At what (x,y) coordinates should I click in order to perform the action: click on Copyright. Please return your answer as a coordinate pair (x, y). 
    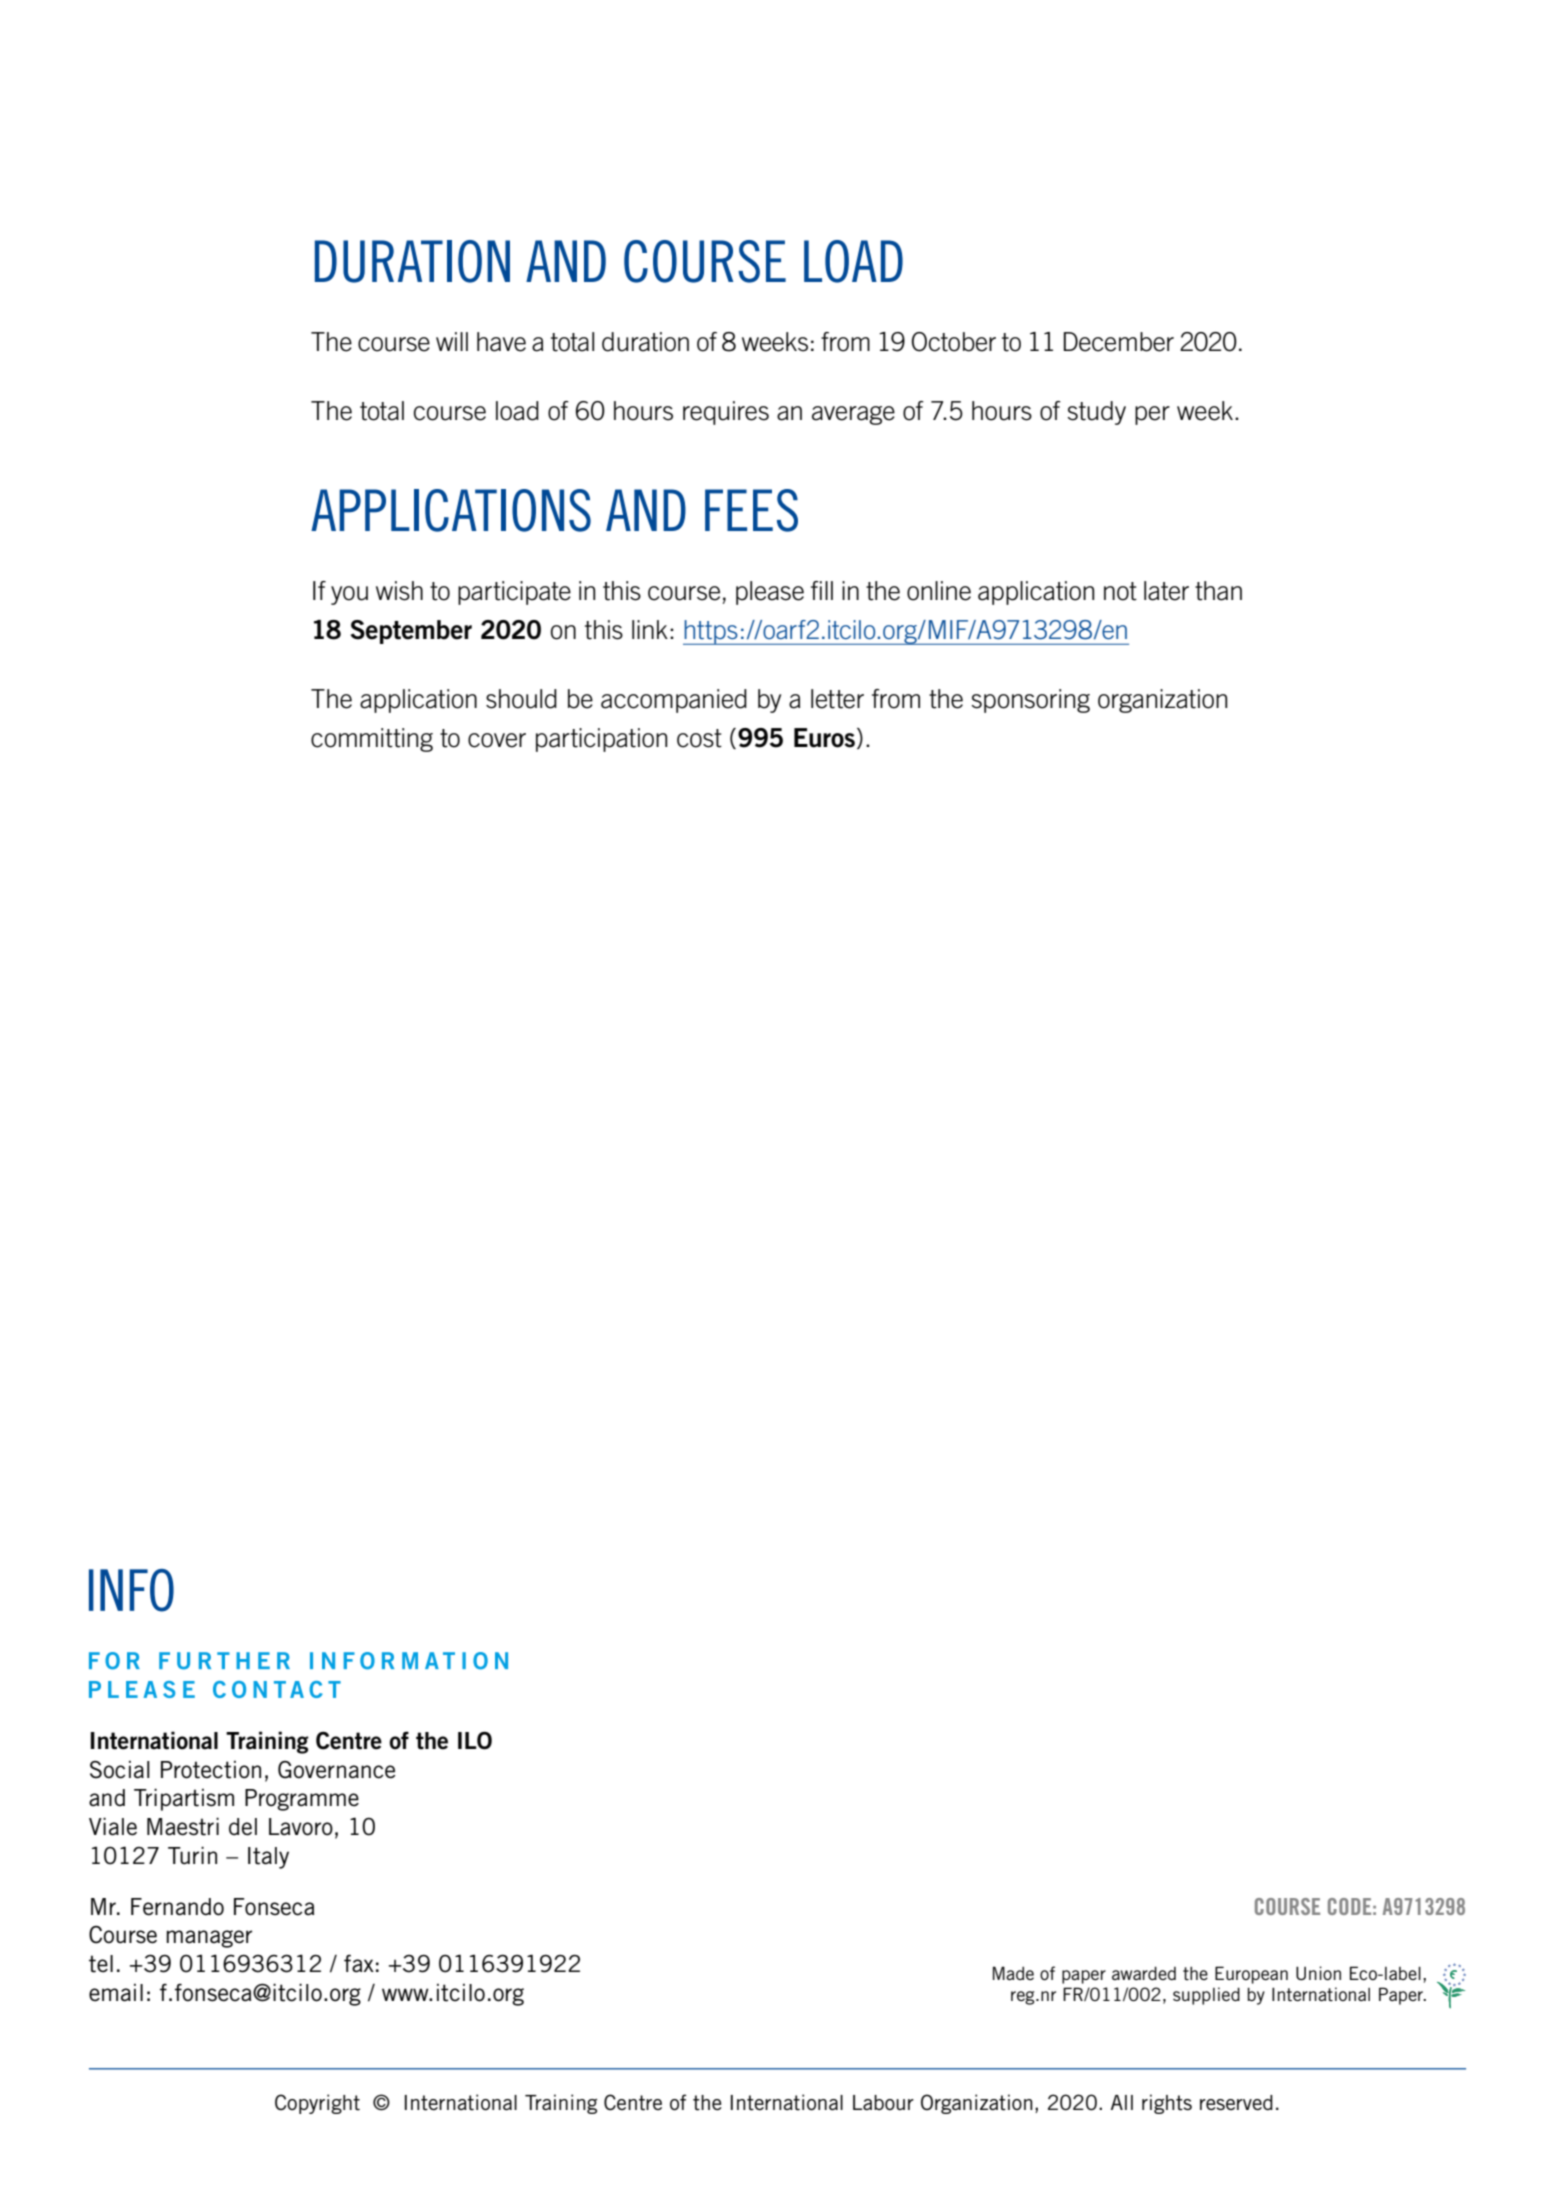
    Looking at the image, I should click on (317, 2104).
